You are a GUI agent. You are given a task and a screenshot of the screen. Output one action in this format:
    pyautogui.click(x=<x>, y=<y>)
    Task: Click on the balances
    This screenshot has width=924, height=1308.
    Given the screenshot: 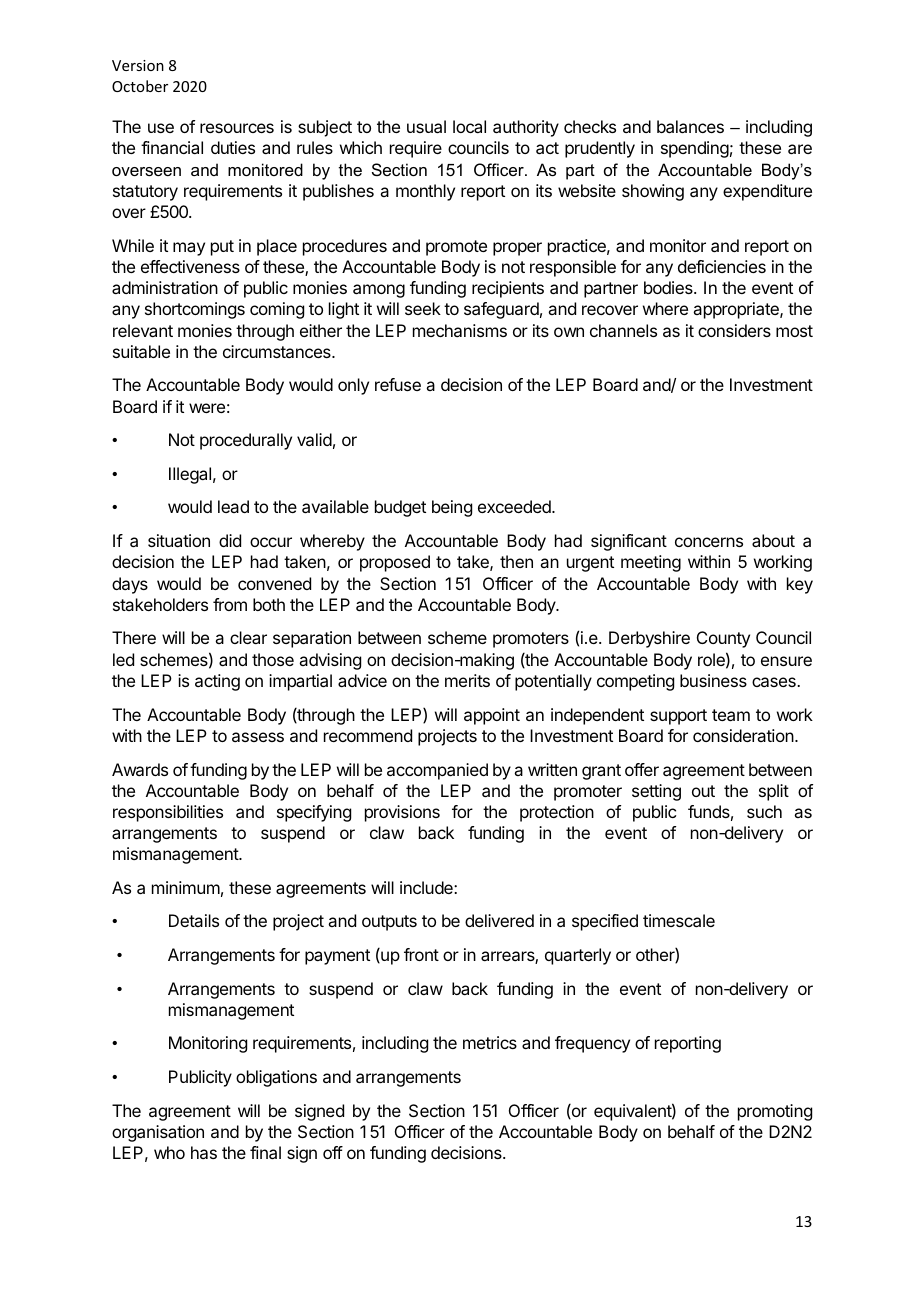 What is the action you would take?
    pyautogui.click(x=690, y=126)
